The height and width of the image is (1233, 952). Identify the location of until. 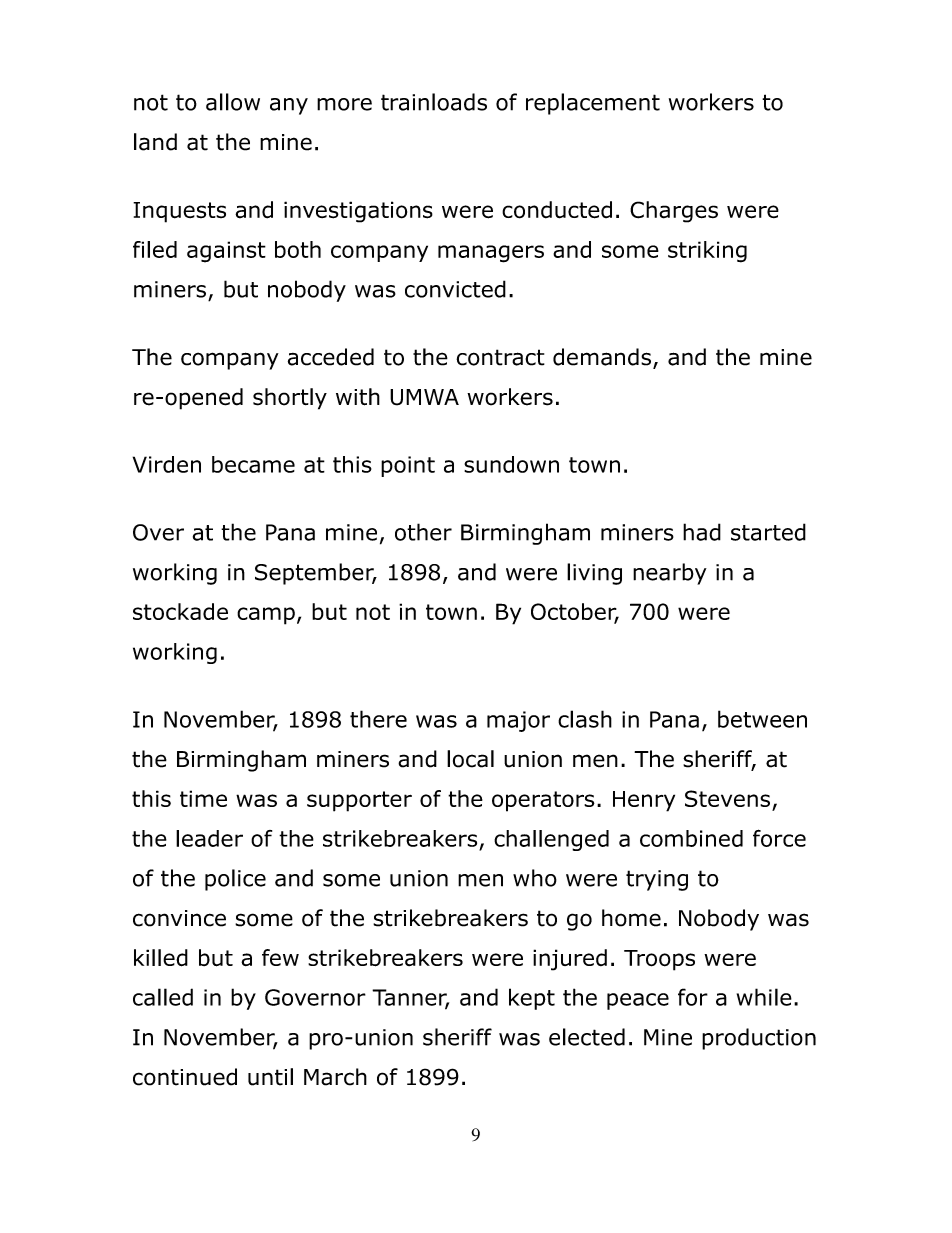
(270, 1077).
